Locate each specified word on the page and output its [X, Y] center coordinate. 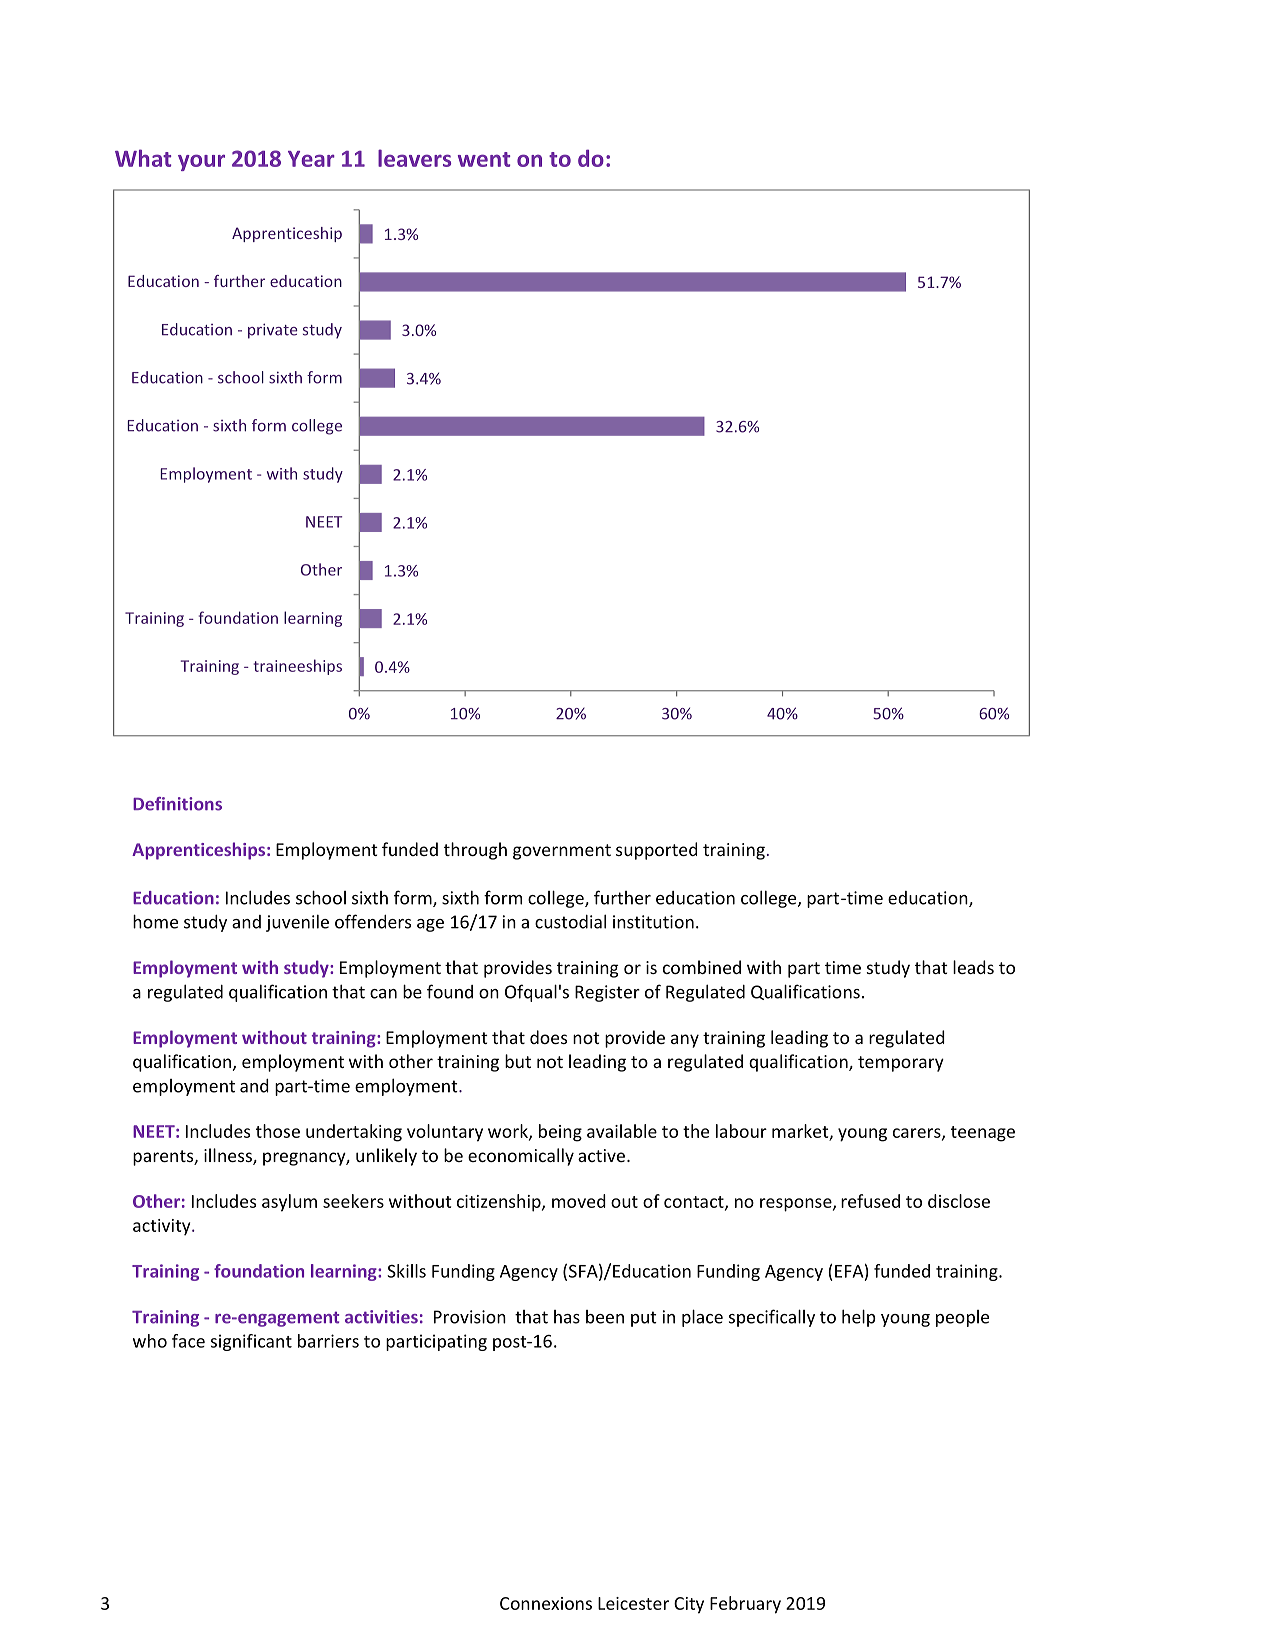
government [562, 852]
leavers [414, 158]
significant [251, 1342]
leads [973, 967]
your [201, 162]
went [484, 159]
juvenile [297, 923]
